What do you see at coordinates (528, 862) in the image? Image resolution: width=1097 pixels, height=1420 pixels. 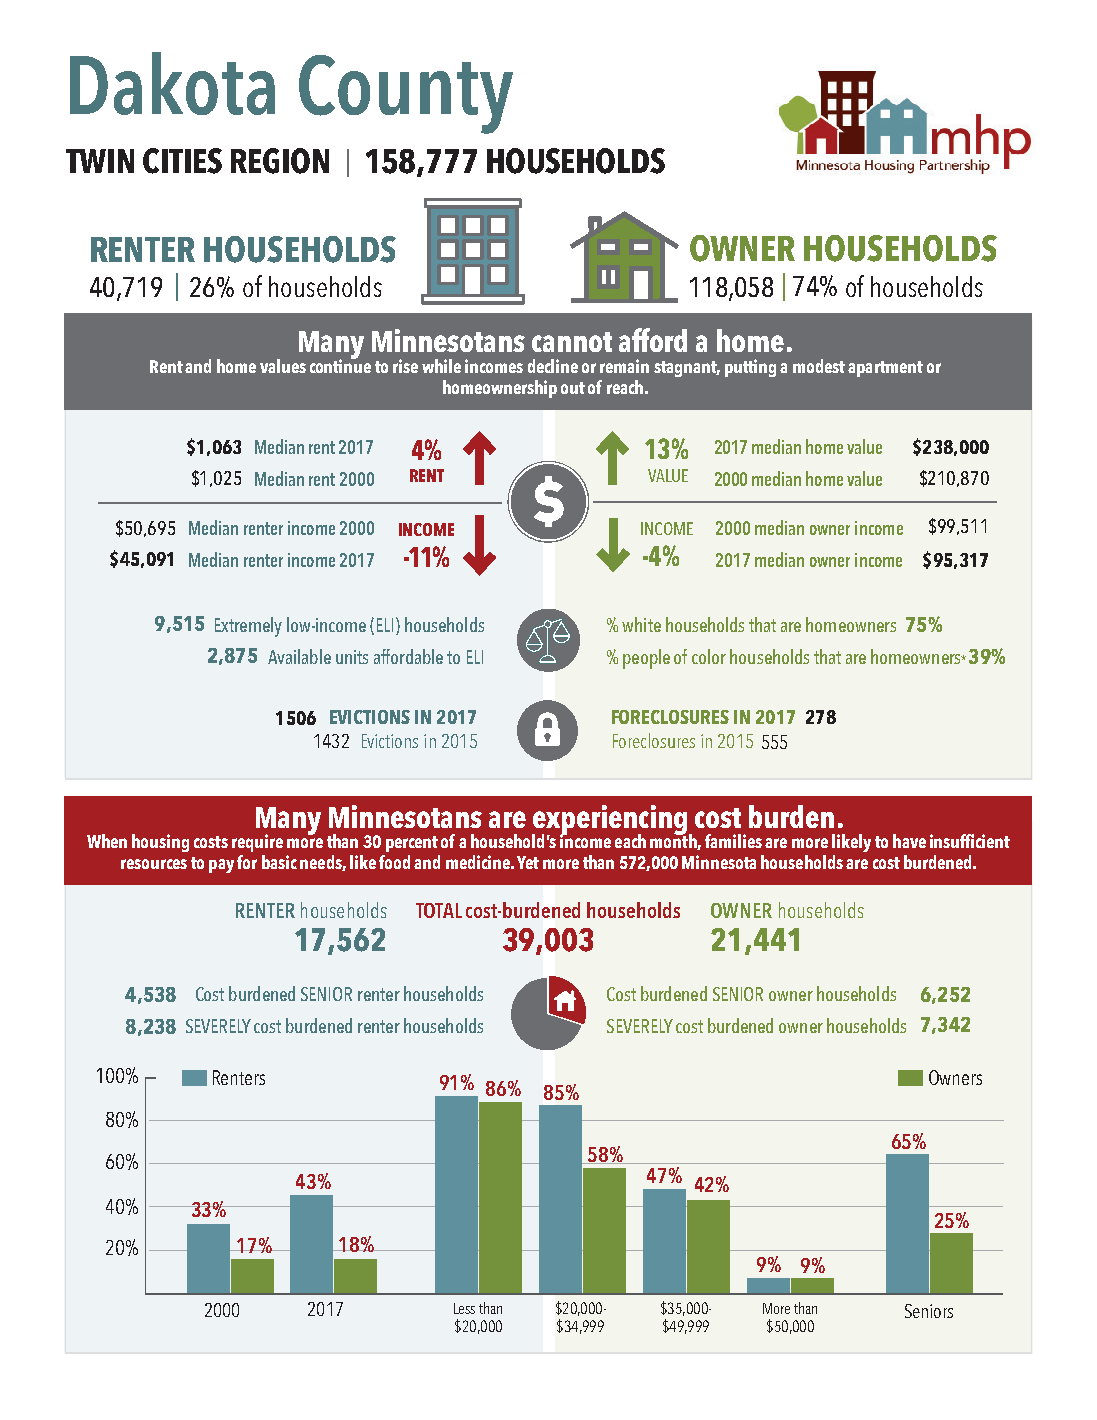 I see `Yet` at bounding box center [528, 862].
